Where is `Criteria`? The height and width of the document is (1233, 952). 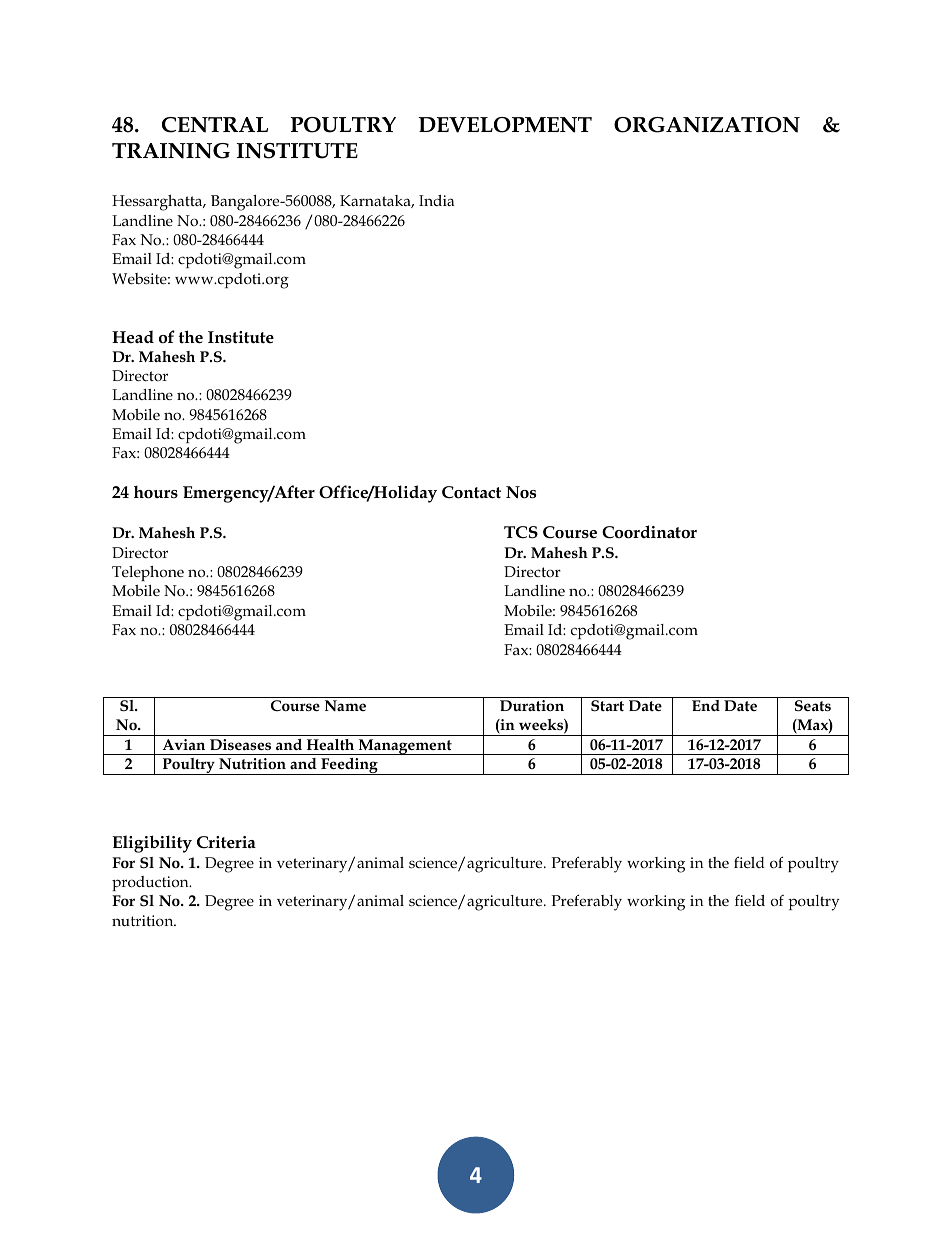 Criteria is located at coordinates (226, 842).
